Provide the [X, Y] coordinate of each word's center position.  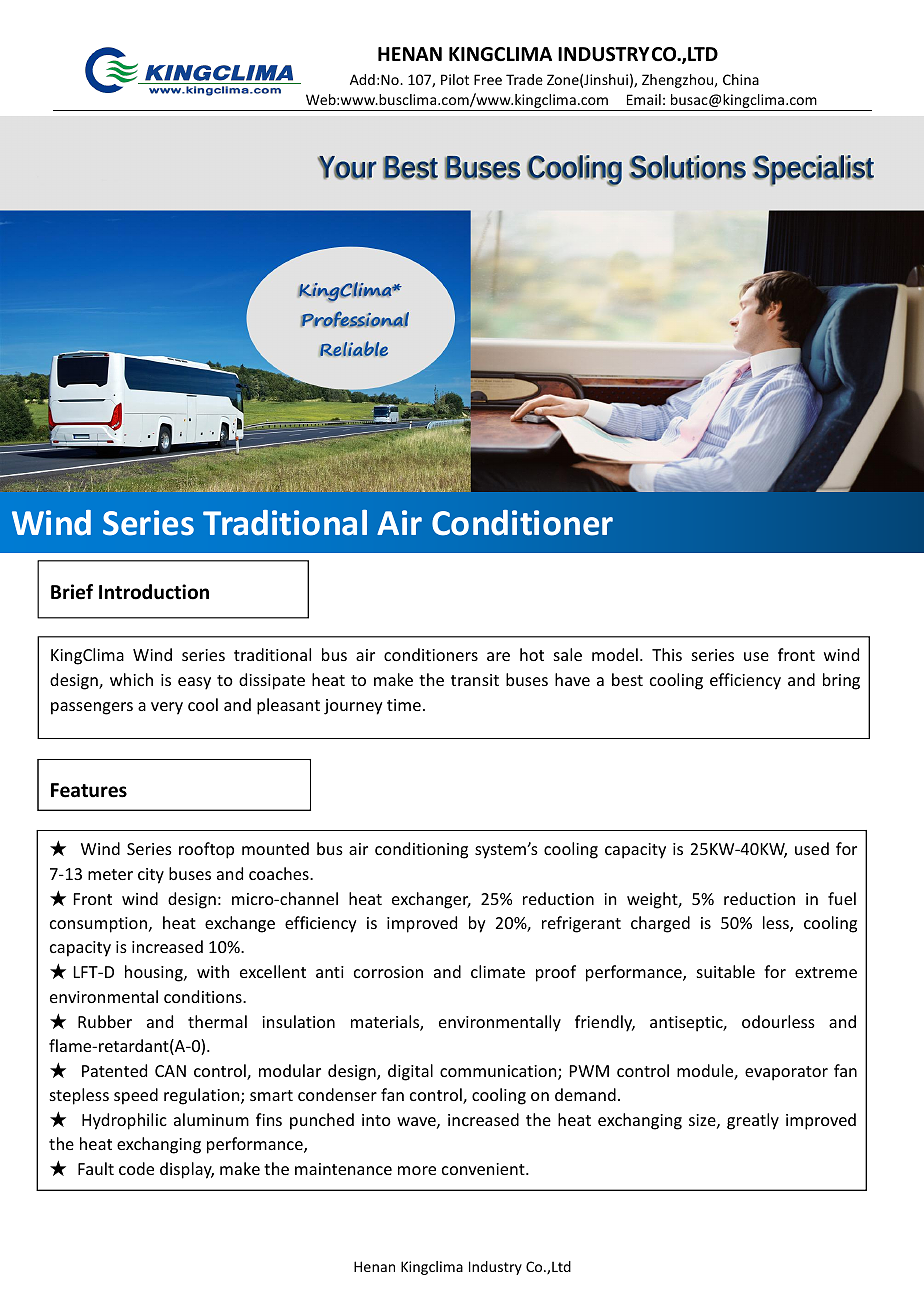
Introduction [154, 592]
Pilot [455, 79]
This [667, 654]
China [741, 79]
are [498, 656]
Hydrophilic [124, 1121]
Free [488, 79]
